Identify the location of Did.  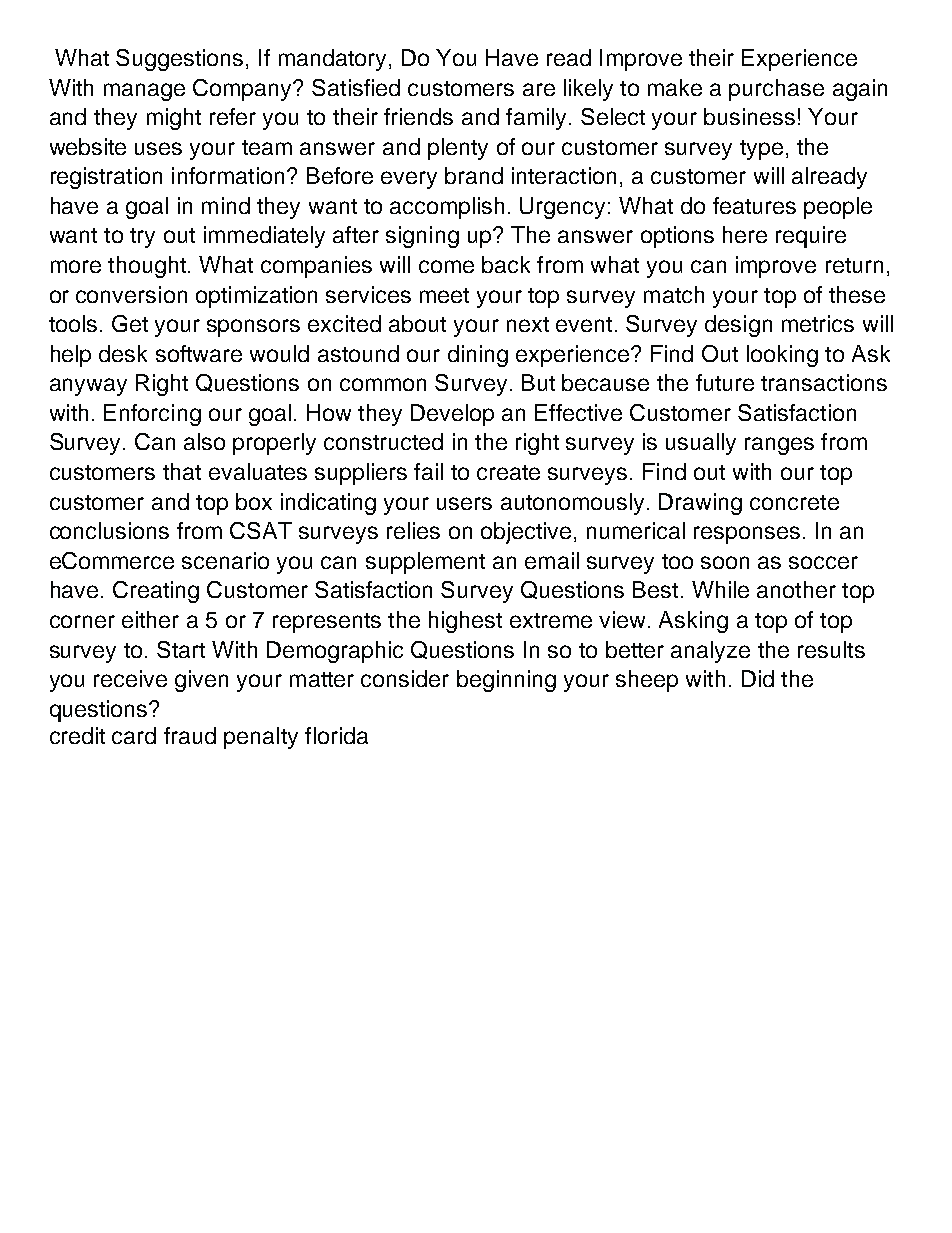
(758, 678).
